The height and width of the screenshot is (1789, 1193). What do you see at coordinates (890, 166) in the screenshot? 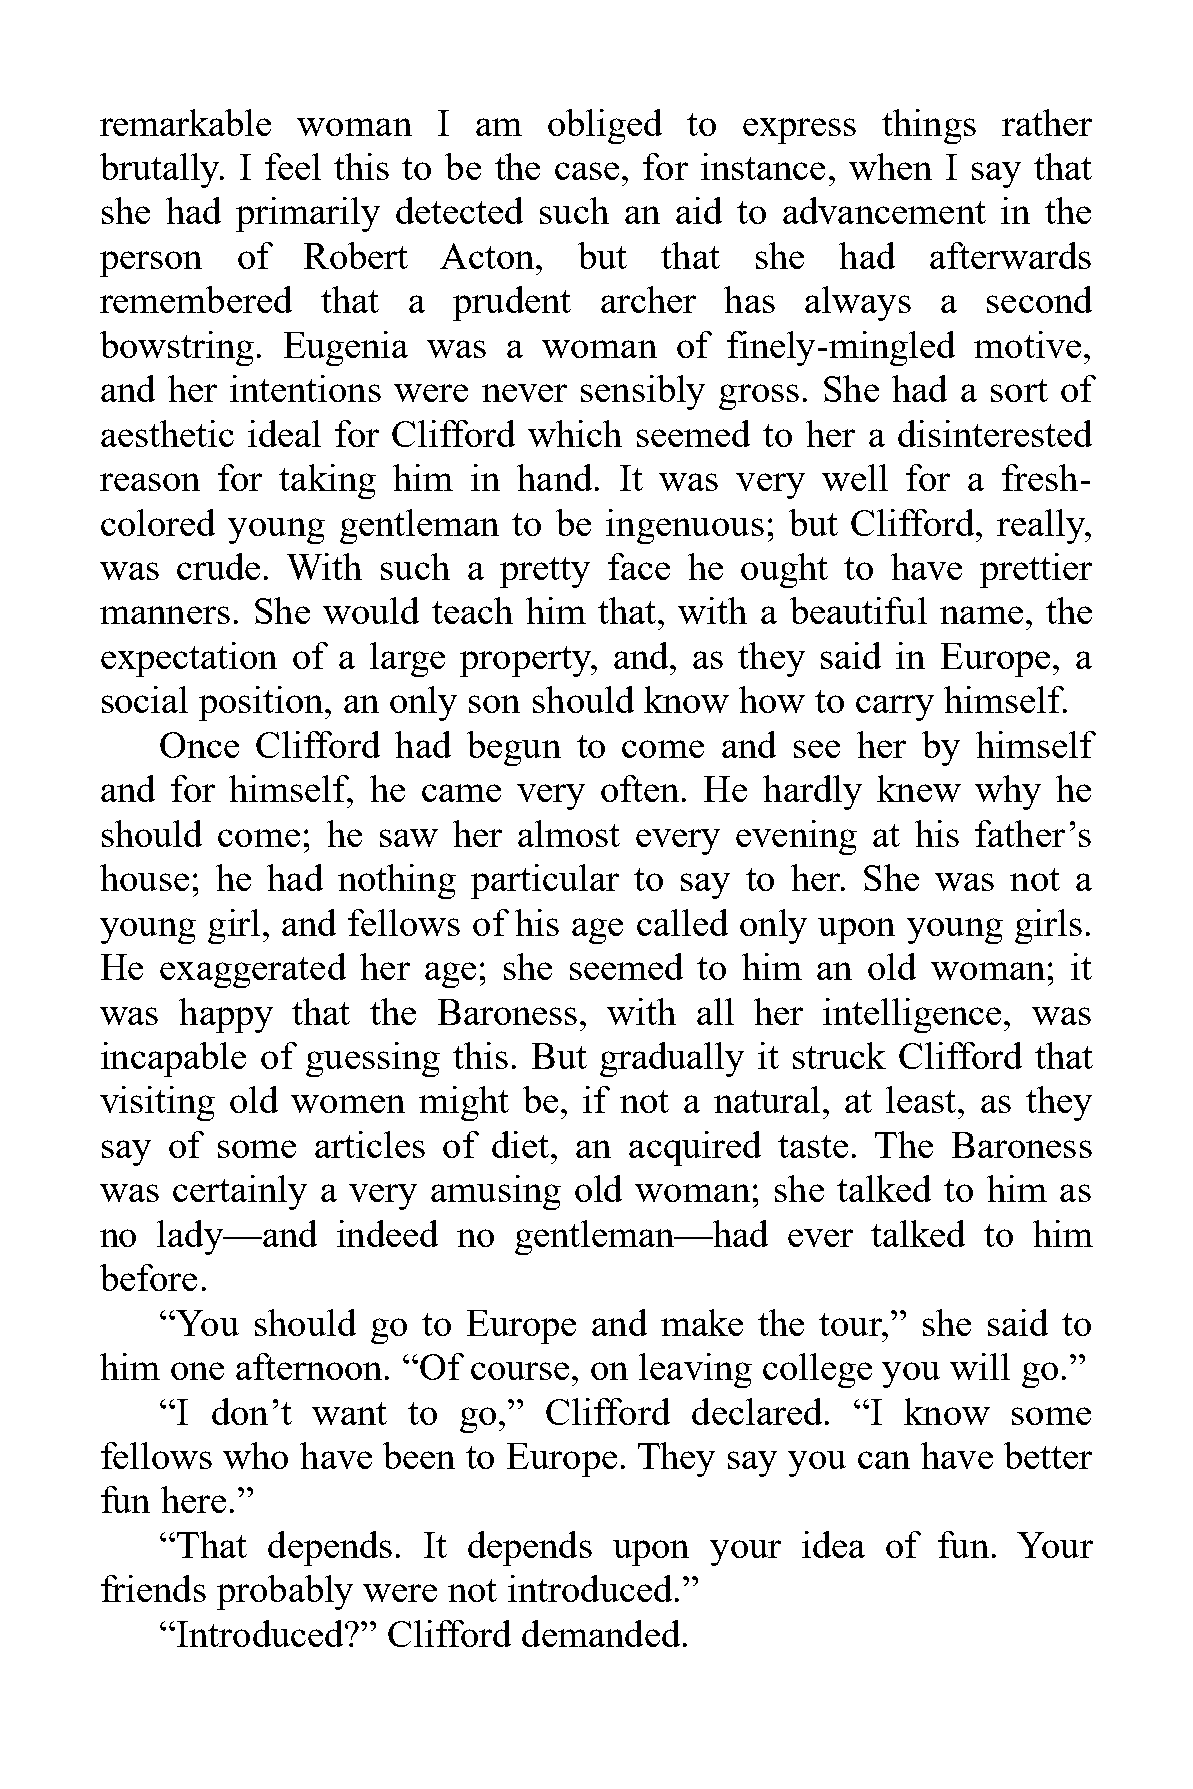
I see `when` at bounding box center [890, 166].
